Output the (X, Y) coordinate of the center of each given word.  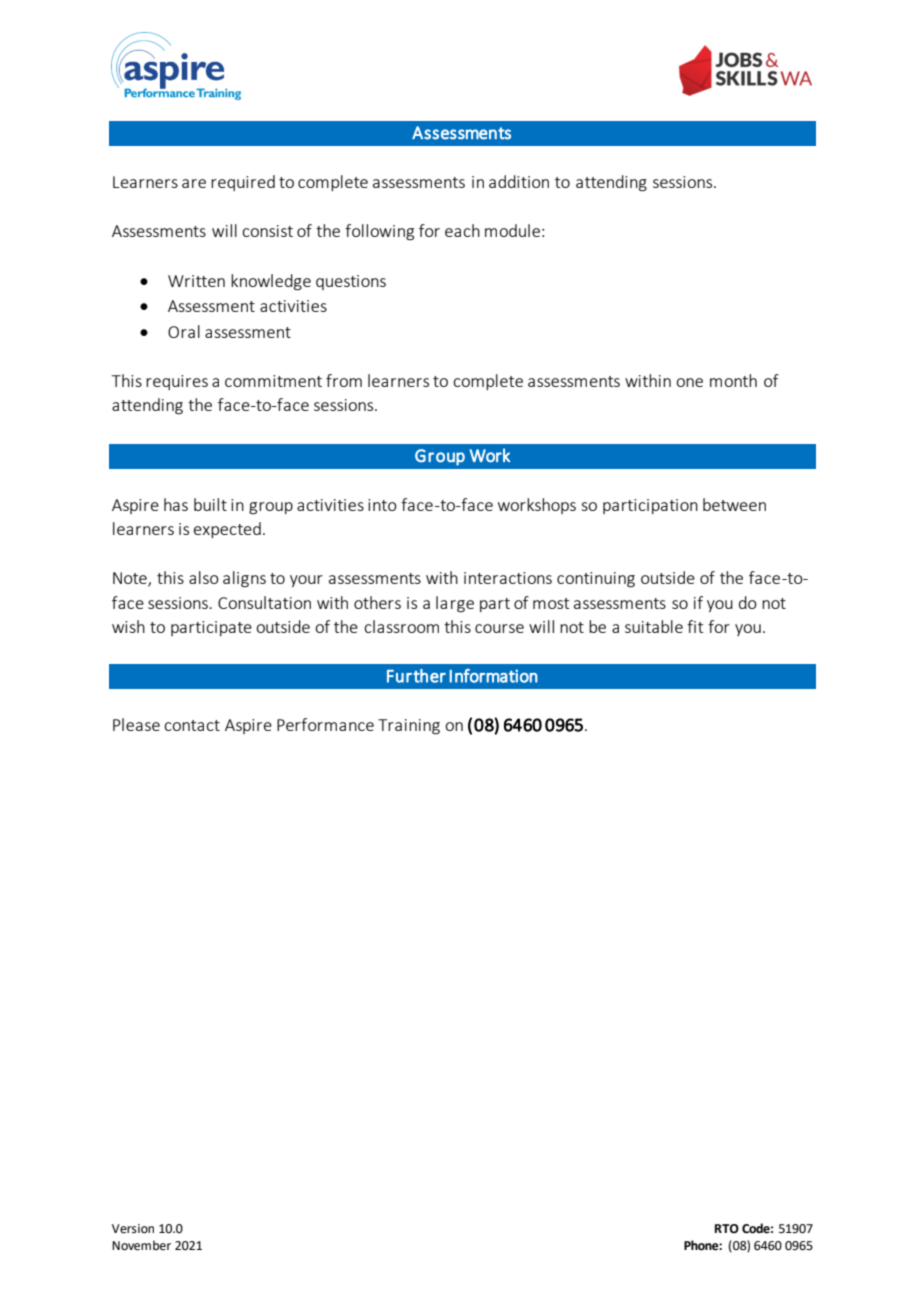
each (462, 230)
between (734, 504)
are (194, 183)
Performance (325, 724)
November (141, 1245)
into (382, 505)
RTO (727, 1229)
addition (519, 181)
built (210, 504)
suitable (654, 626)
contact (192, 725)
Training (409, 727)
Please (136, 724)
